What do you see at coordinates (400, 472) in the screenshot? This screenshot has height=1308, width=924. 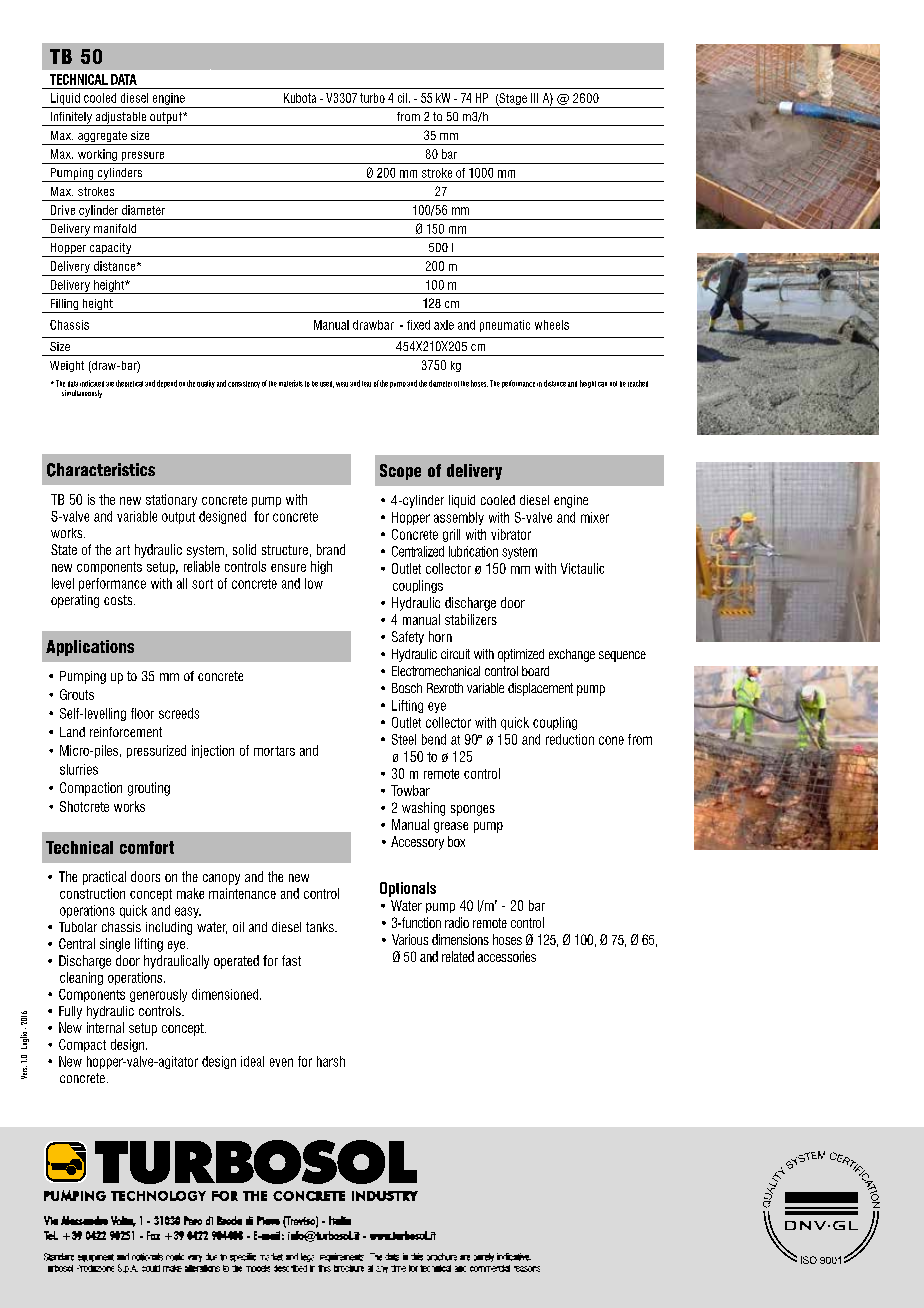 I see `Scope` at bounding box center [400, 472].
